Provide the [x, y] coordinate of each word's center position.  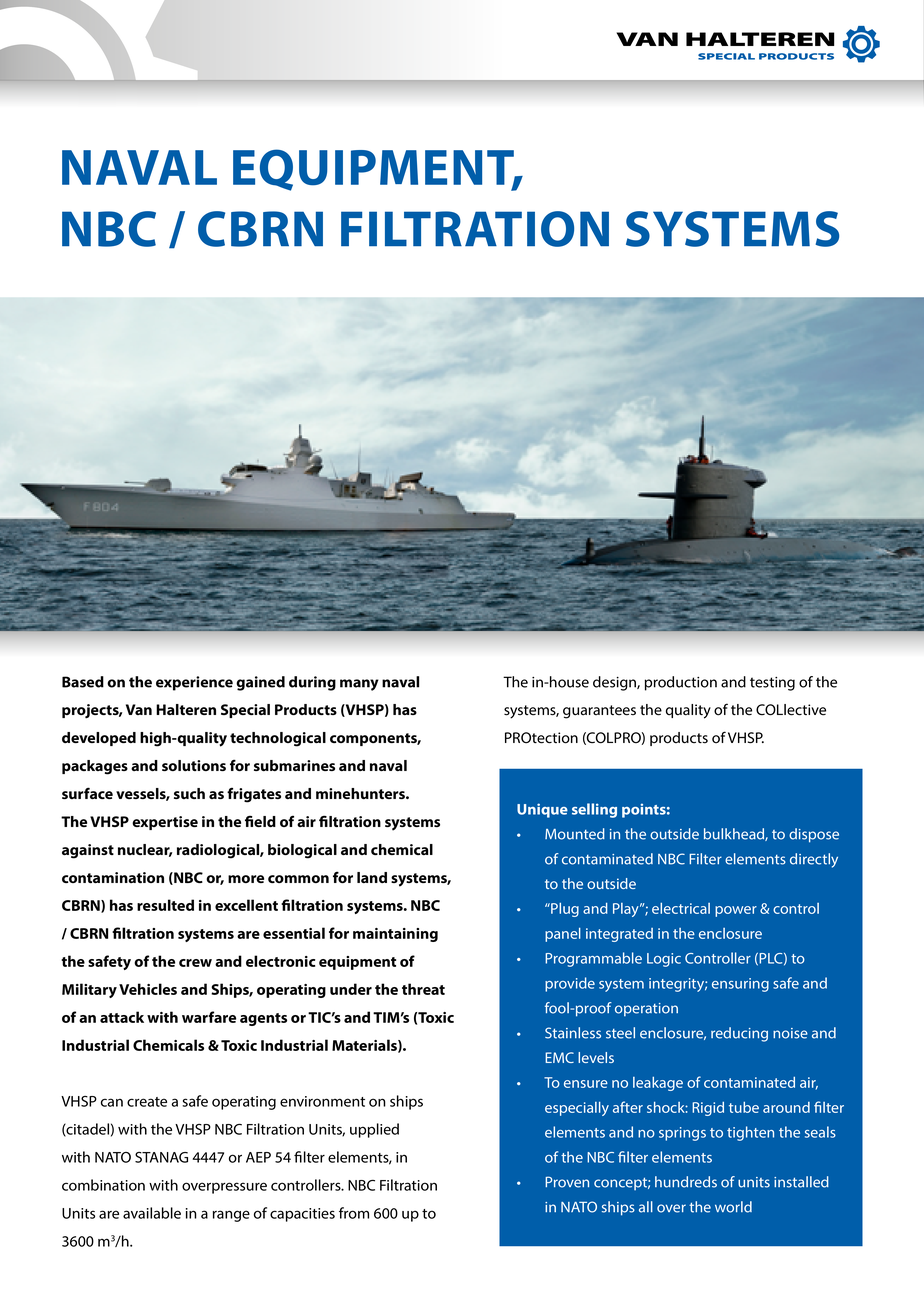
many [359, 685]
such [189, 793]
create [147, 1102]
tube [744, 1107]
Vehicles [148, 989]
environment [322, 1101]
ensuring [740, 985]
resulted [165, 905]
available [152, 1213]
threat [423, 989]
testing [772, 684]
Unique [542, 810]
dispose [814, 835]
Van [139, 709]
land [372, 877]
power [736, 911]
